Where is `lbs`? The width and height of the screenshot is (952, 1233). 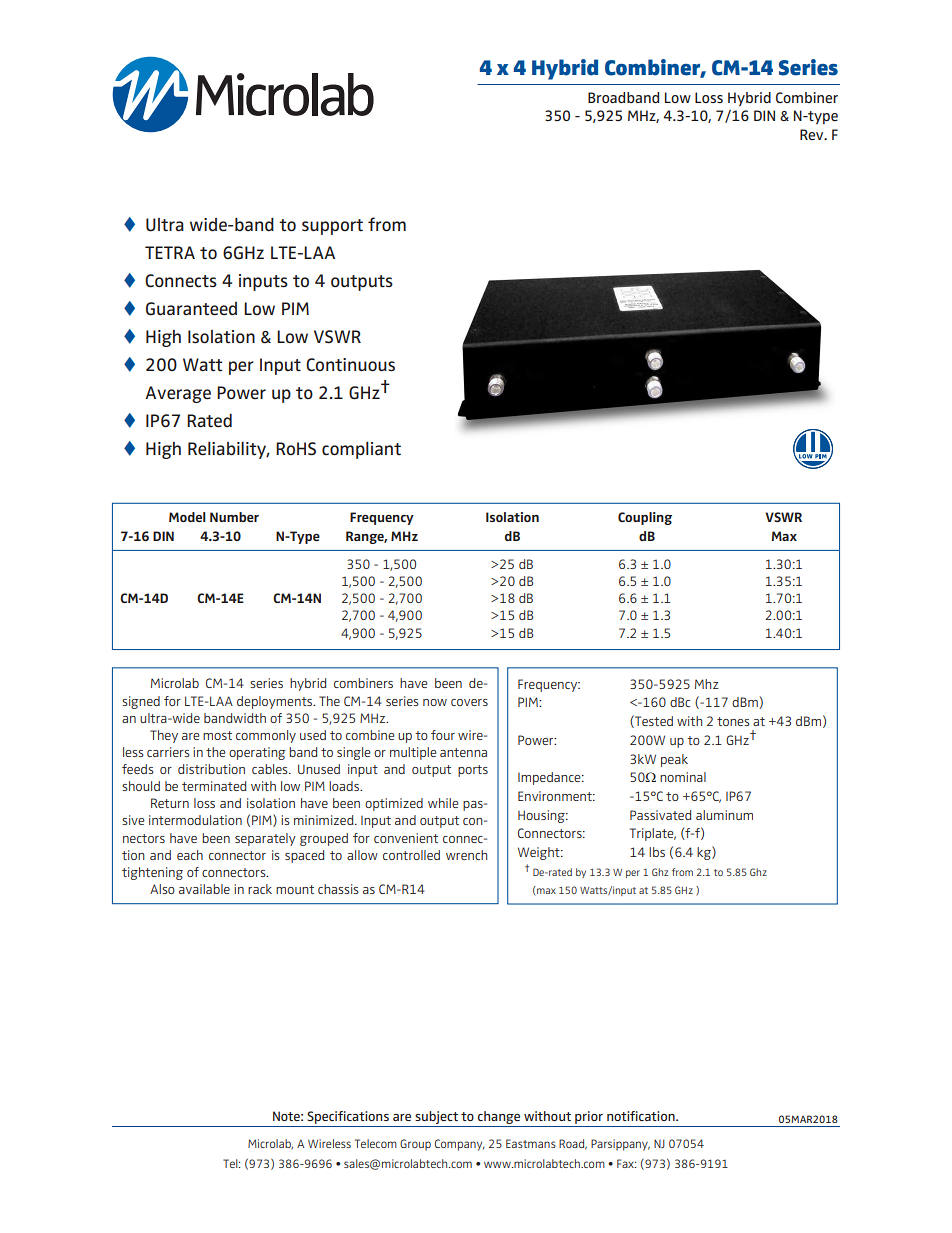
lbs is located at coordinates (657, 852).
